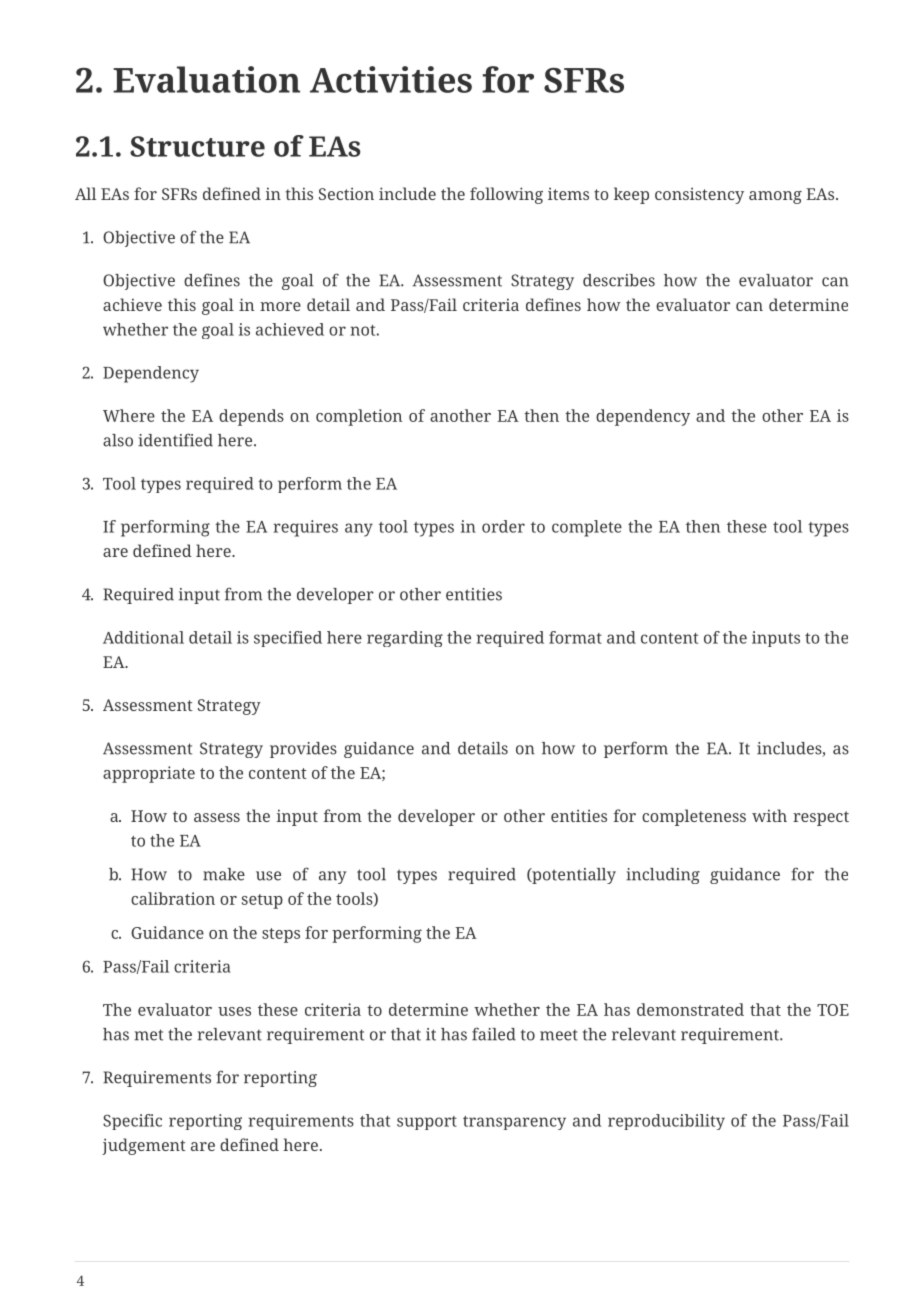  What do you see at coordinates (405, 639) in the image?
I see `regarding` at bounding box center [405, 639].
